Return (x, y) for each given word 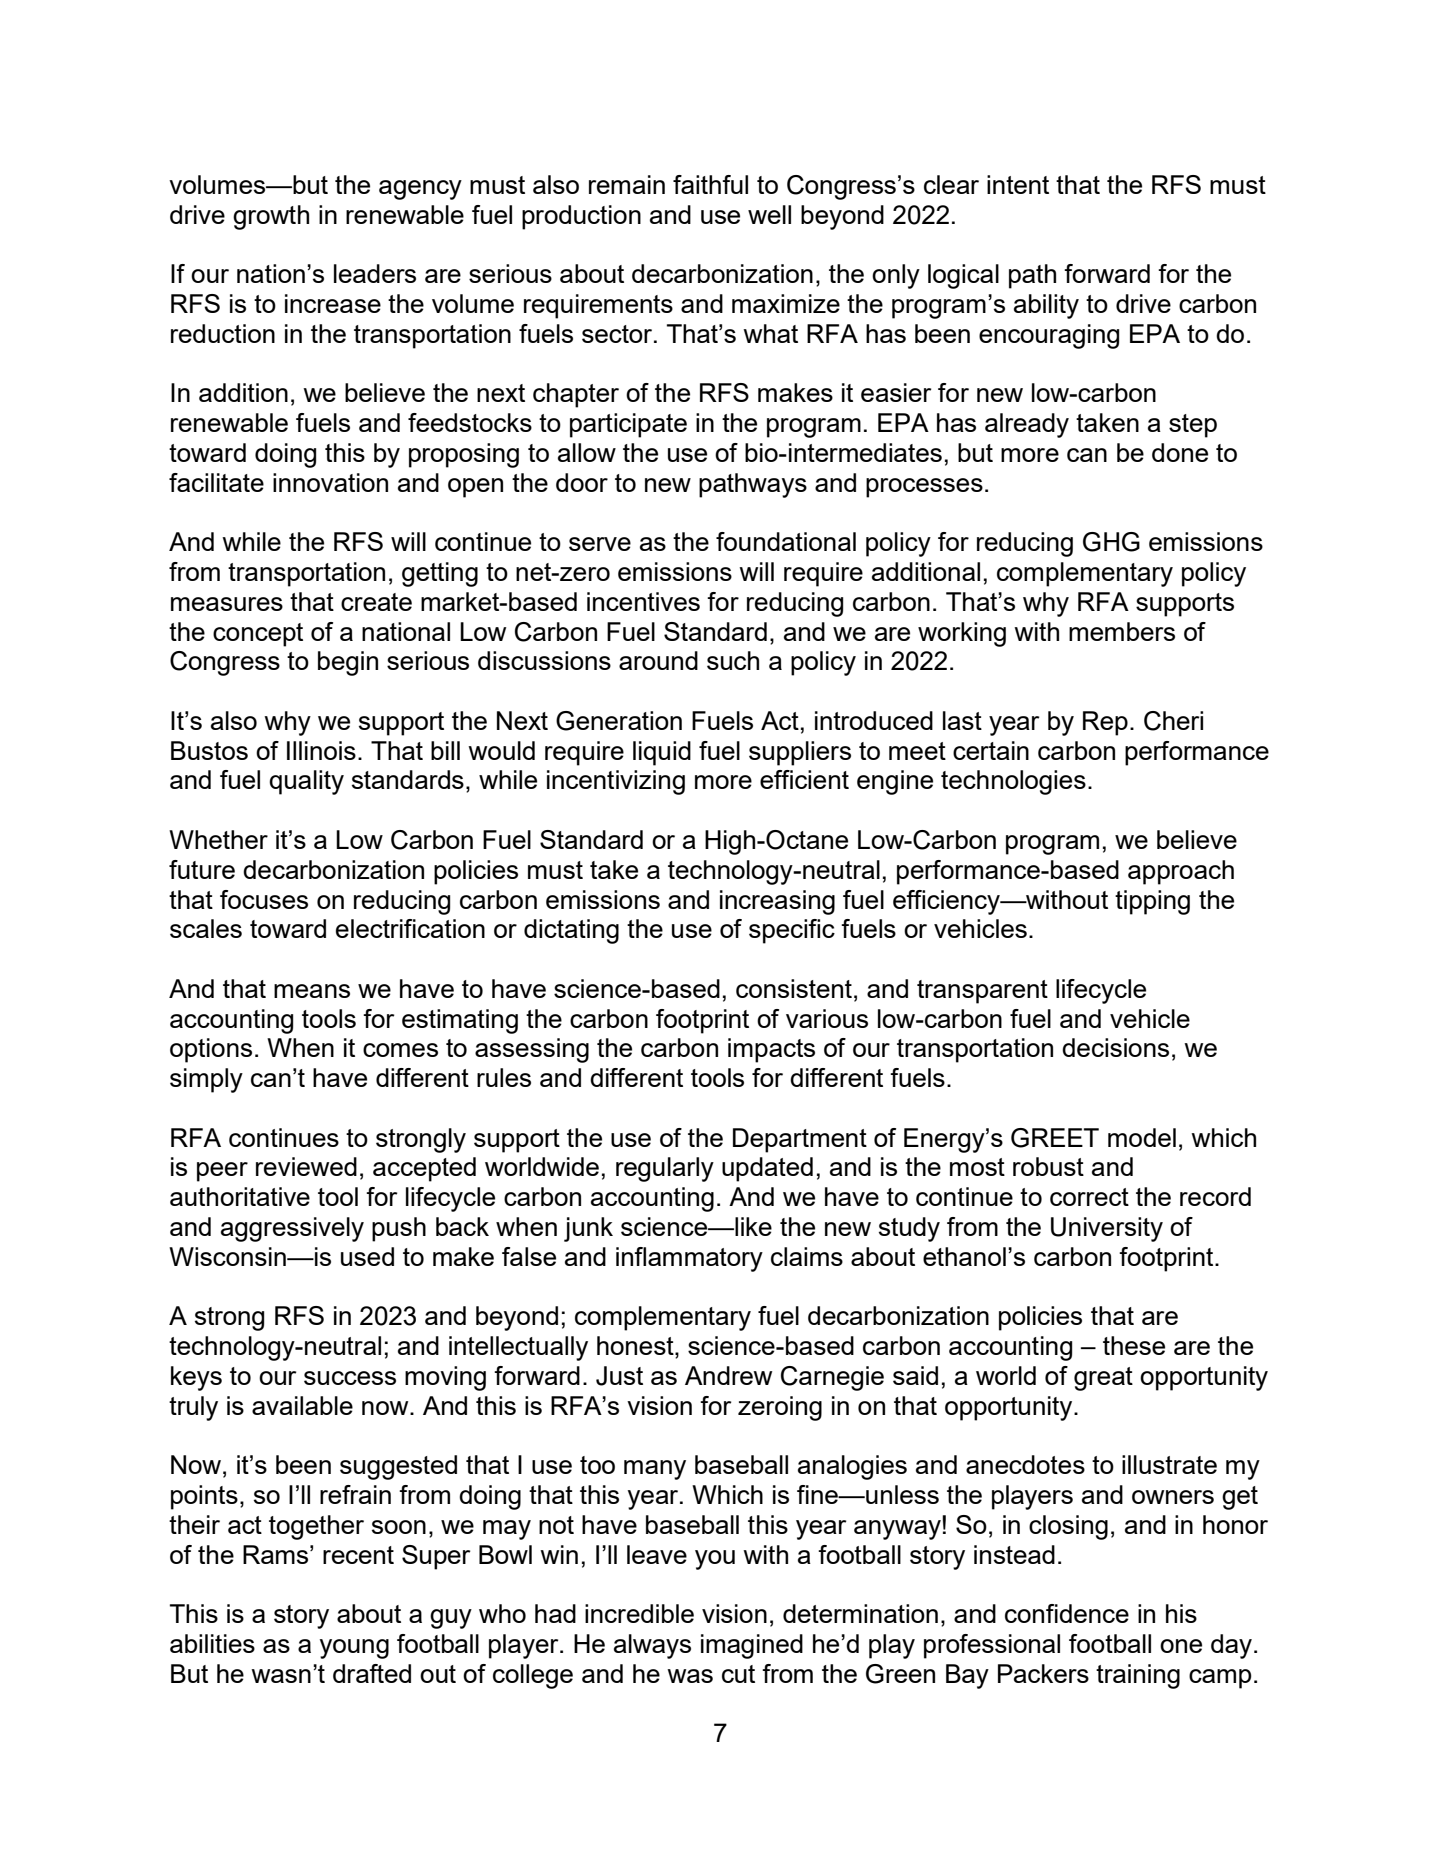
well (769, 214)
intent (1018, 184)
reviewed (306, 1166)
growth (271, 217)
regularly (665, 1169)
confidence (1067, 1613)
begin (348, 663)
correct (1089, 1197)
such (733, 660)
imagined (752, 1646)
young (354, 1649)
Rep (1105, 723)
